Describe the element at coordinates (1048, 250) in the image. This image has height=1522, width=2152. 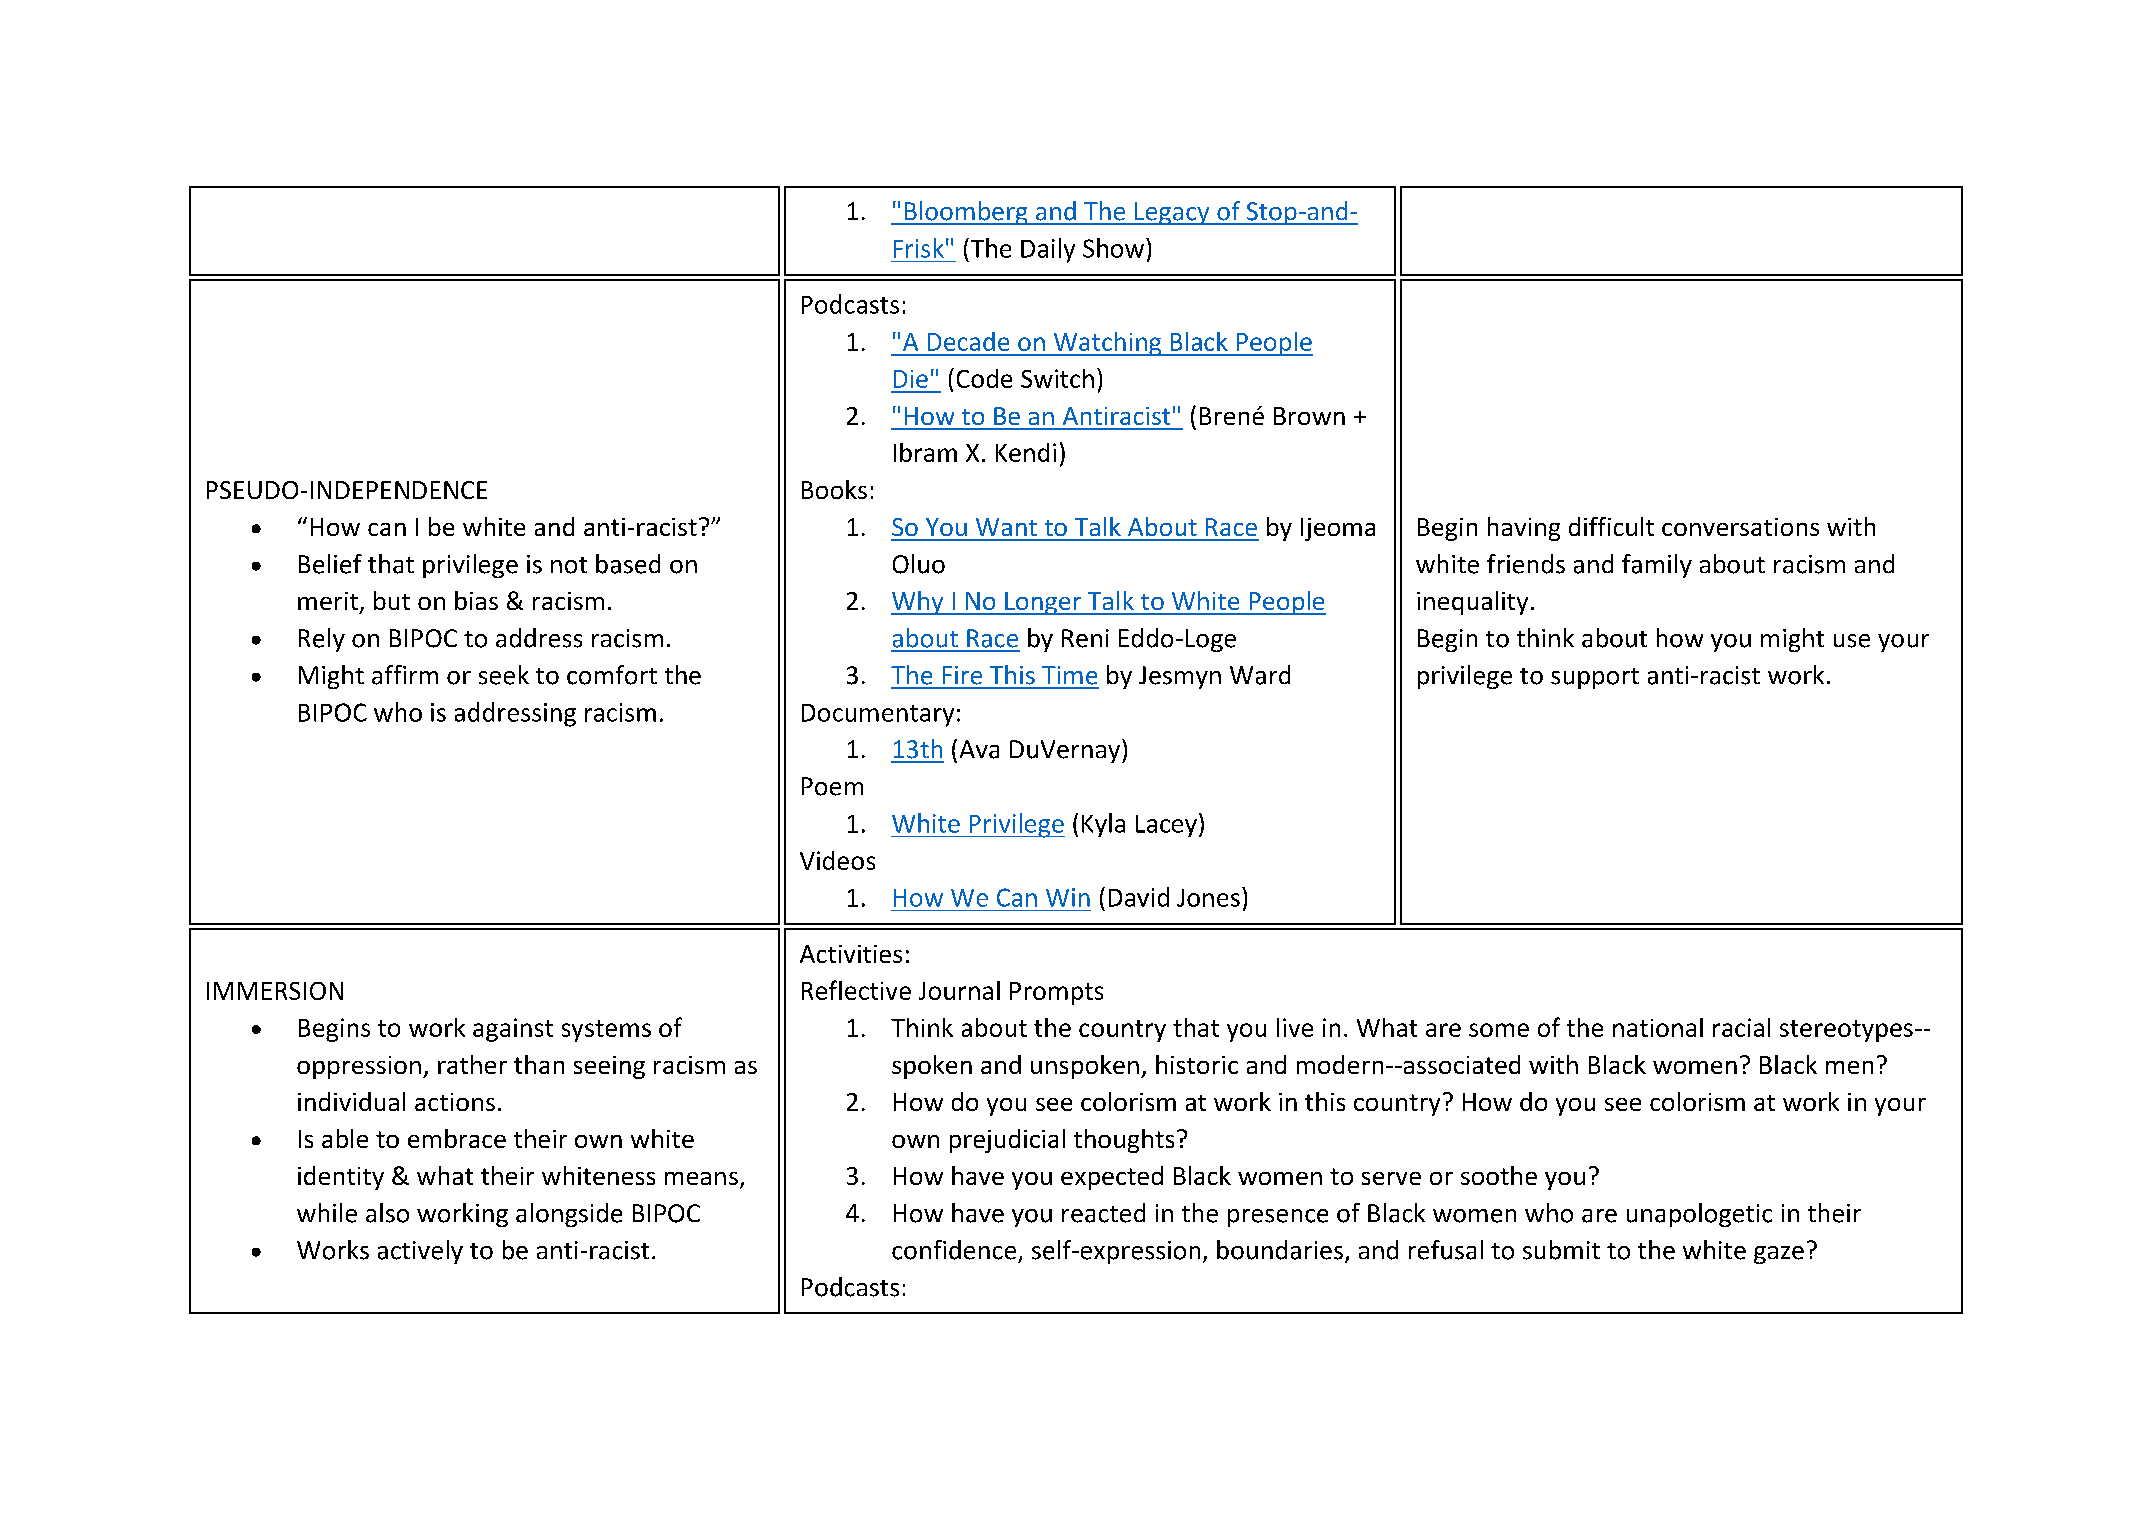
I see `Daily` at that location.
